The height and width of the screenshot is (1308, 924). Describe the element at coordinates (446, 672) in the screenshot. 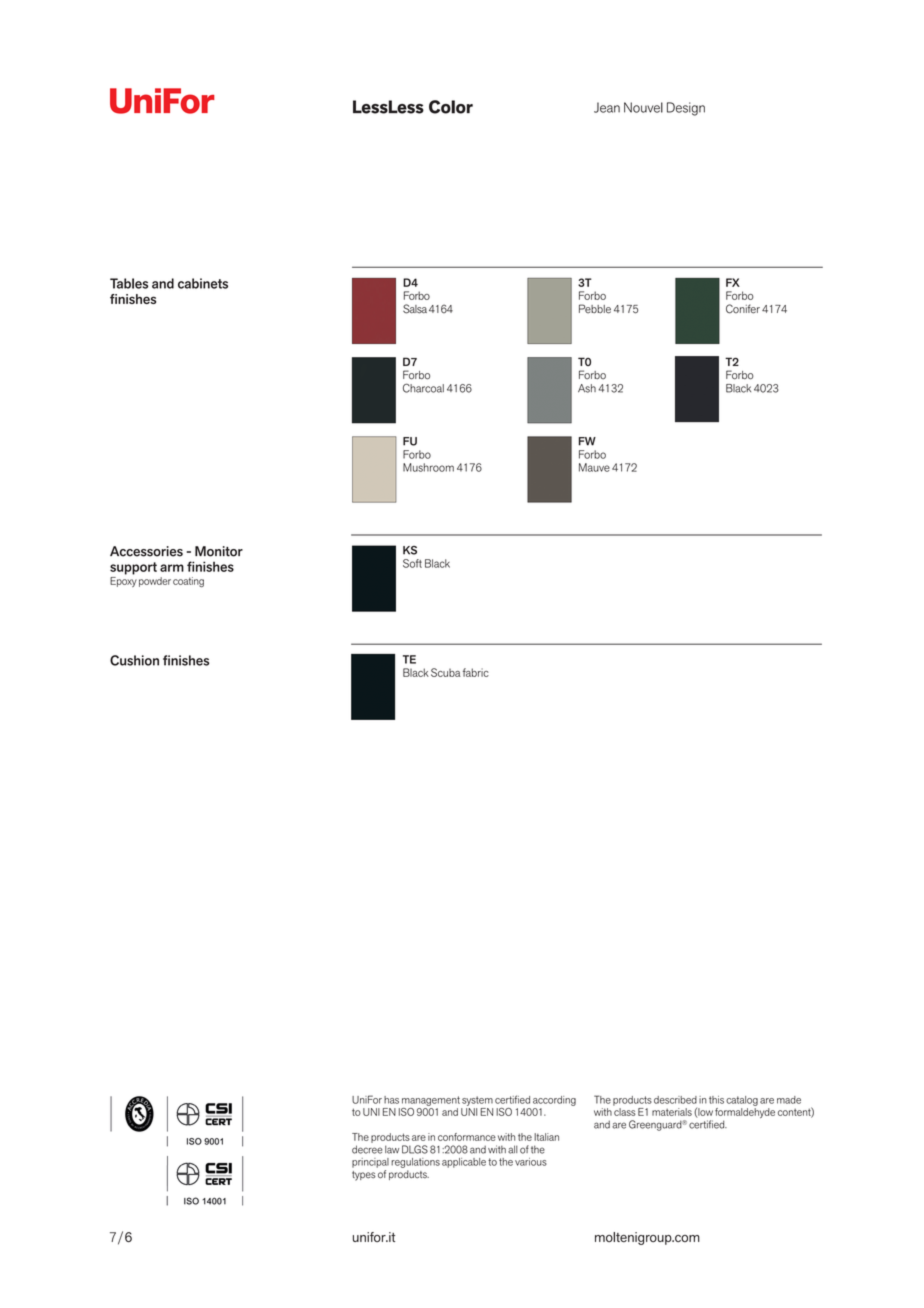

I see `Scuba` at that location.
